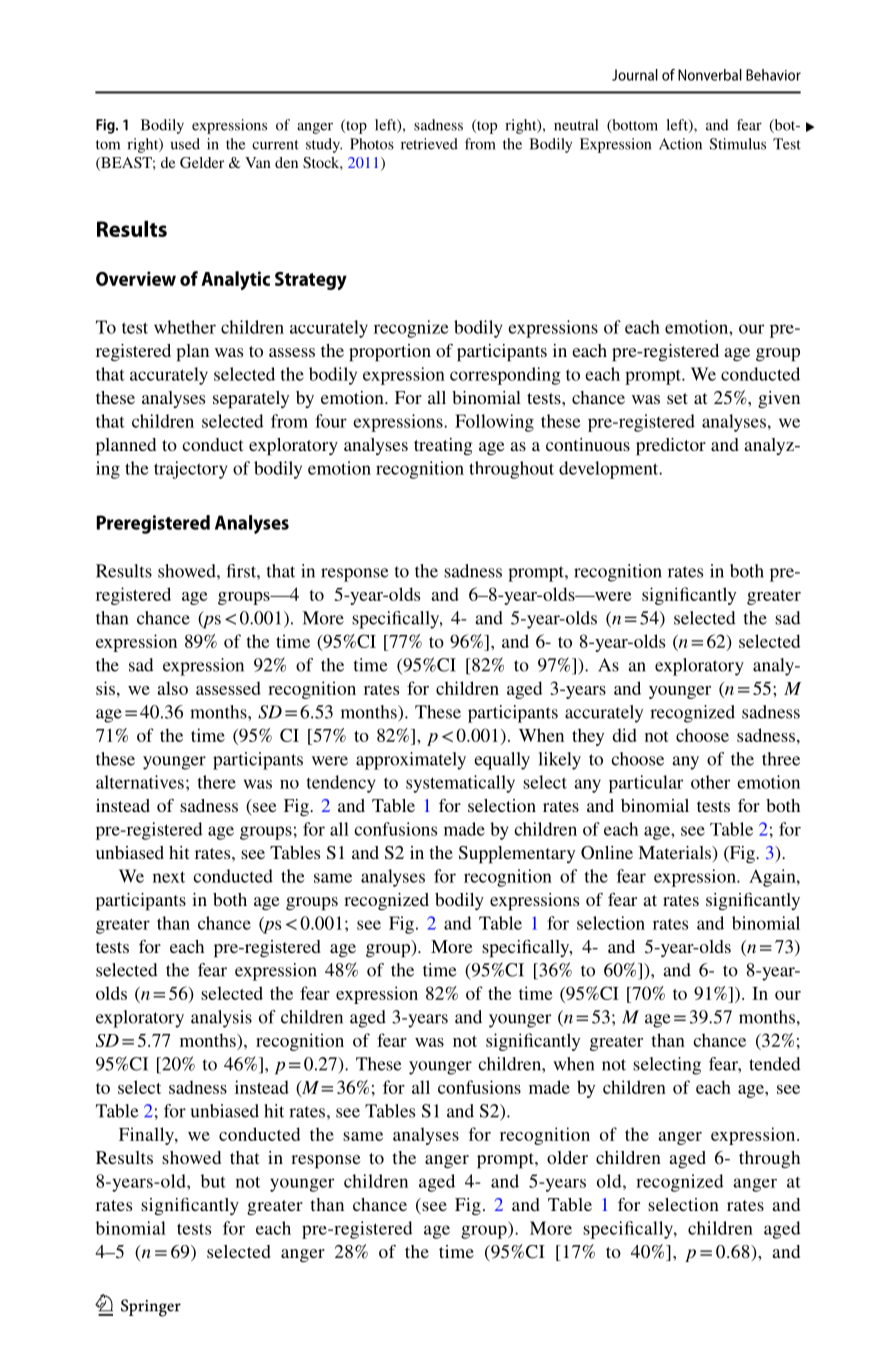 The width and height of the document is (896, 1359). What do you see at coordinates (429, 144) in the document?
I see `retrieved` at bounding box center [429, 144].
